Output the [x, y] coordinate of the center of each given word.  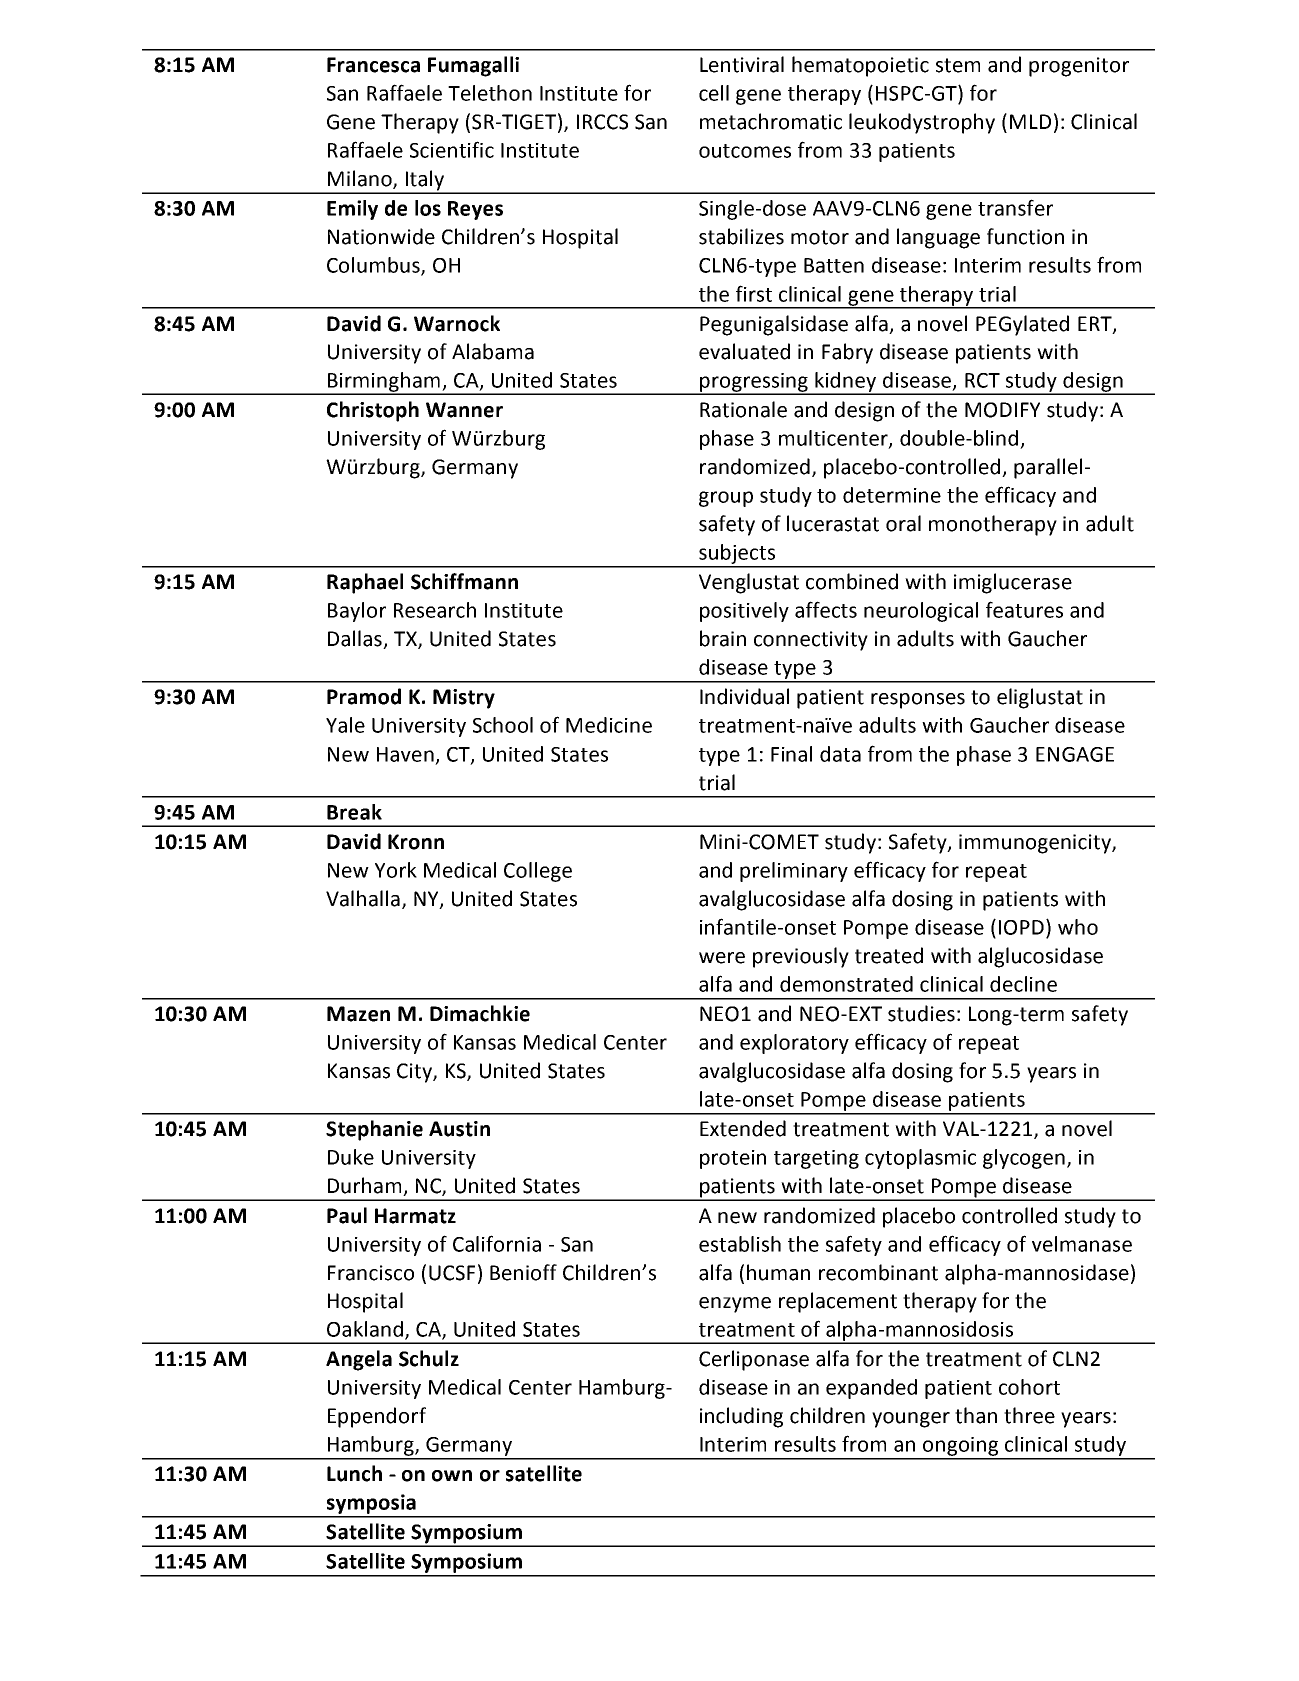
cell [714, 93]
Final [791, 754]
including [741, 1417]
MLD [1030, 121]
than [976, 1415]
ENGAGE [1075, 754]
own [452, 1476]
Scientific [452, 149]
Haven [405, 754]
